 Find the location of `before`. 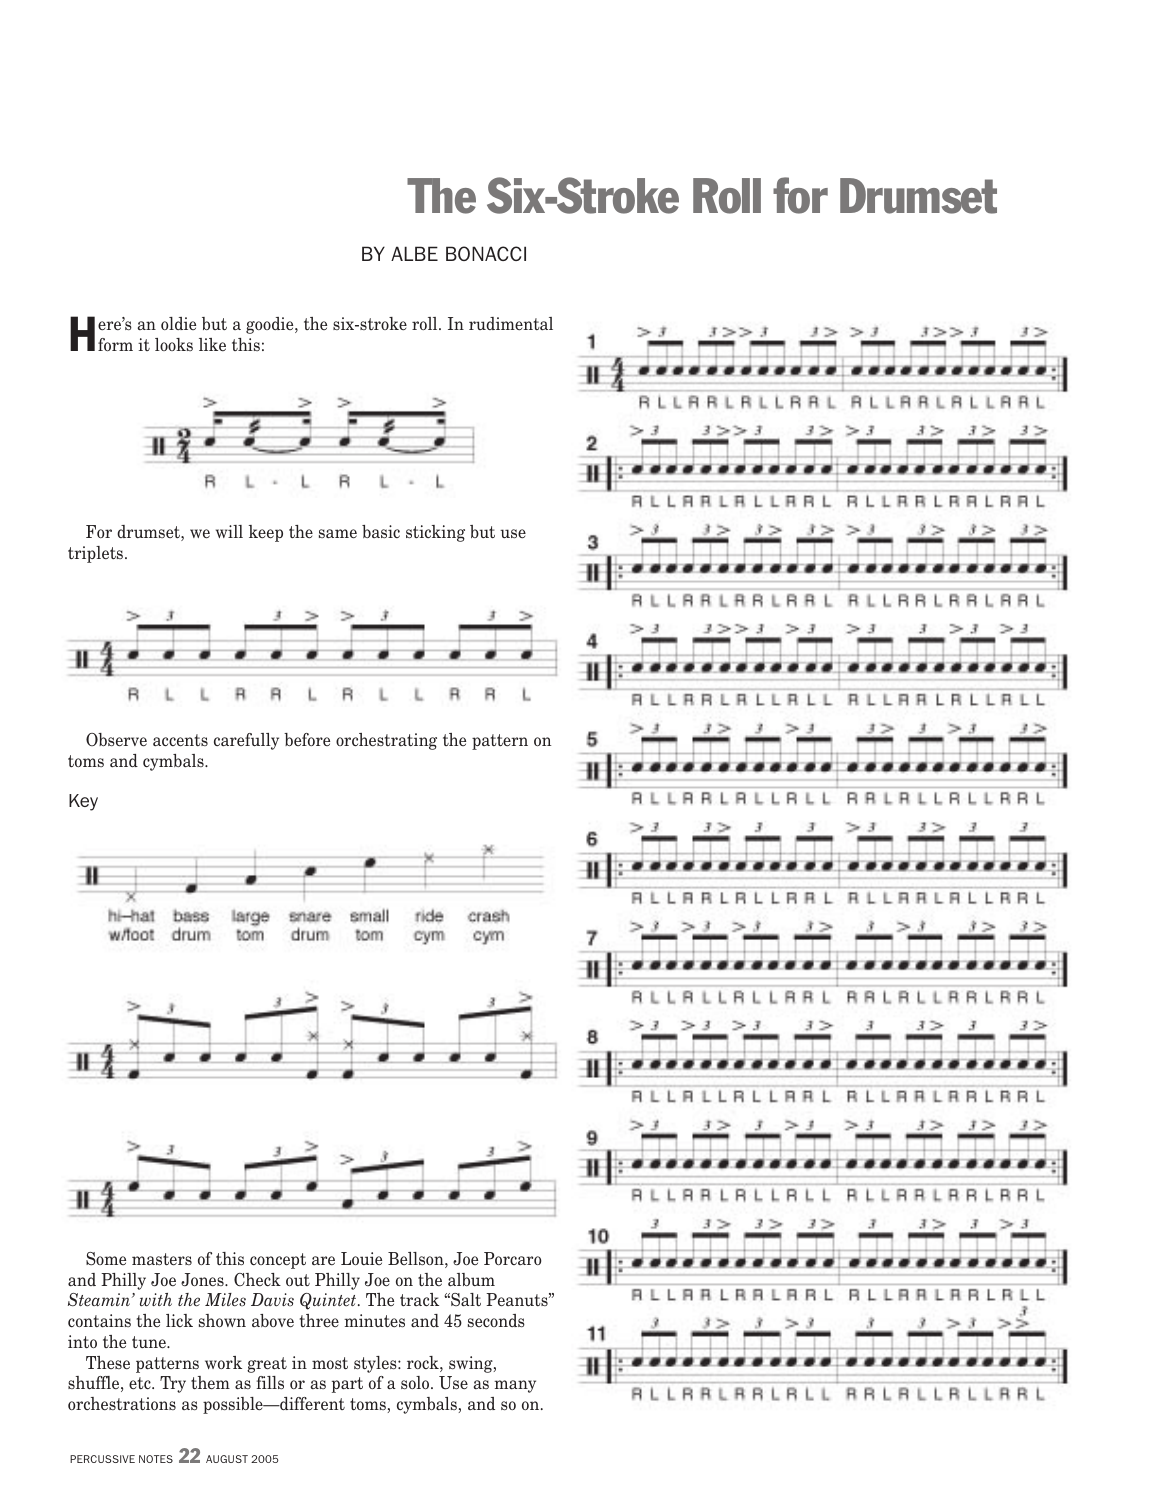

before is located at coordinates (307, 739).
